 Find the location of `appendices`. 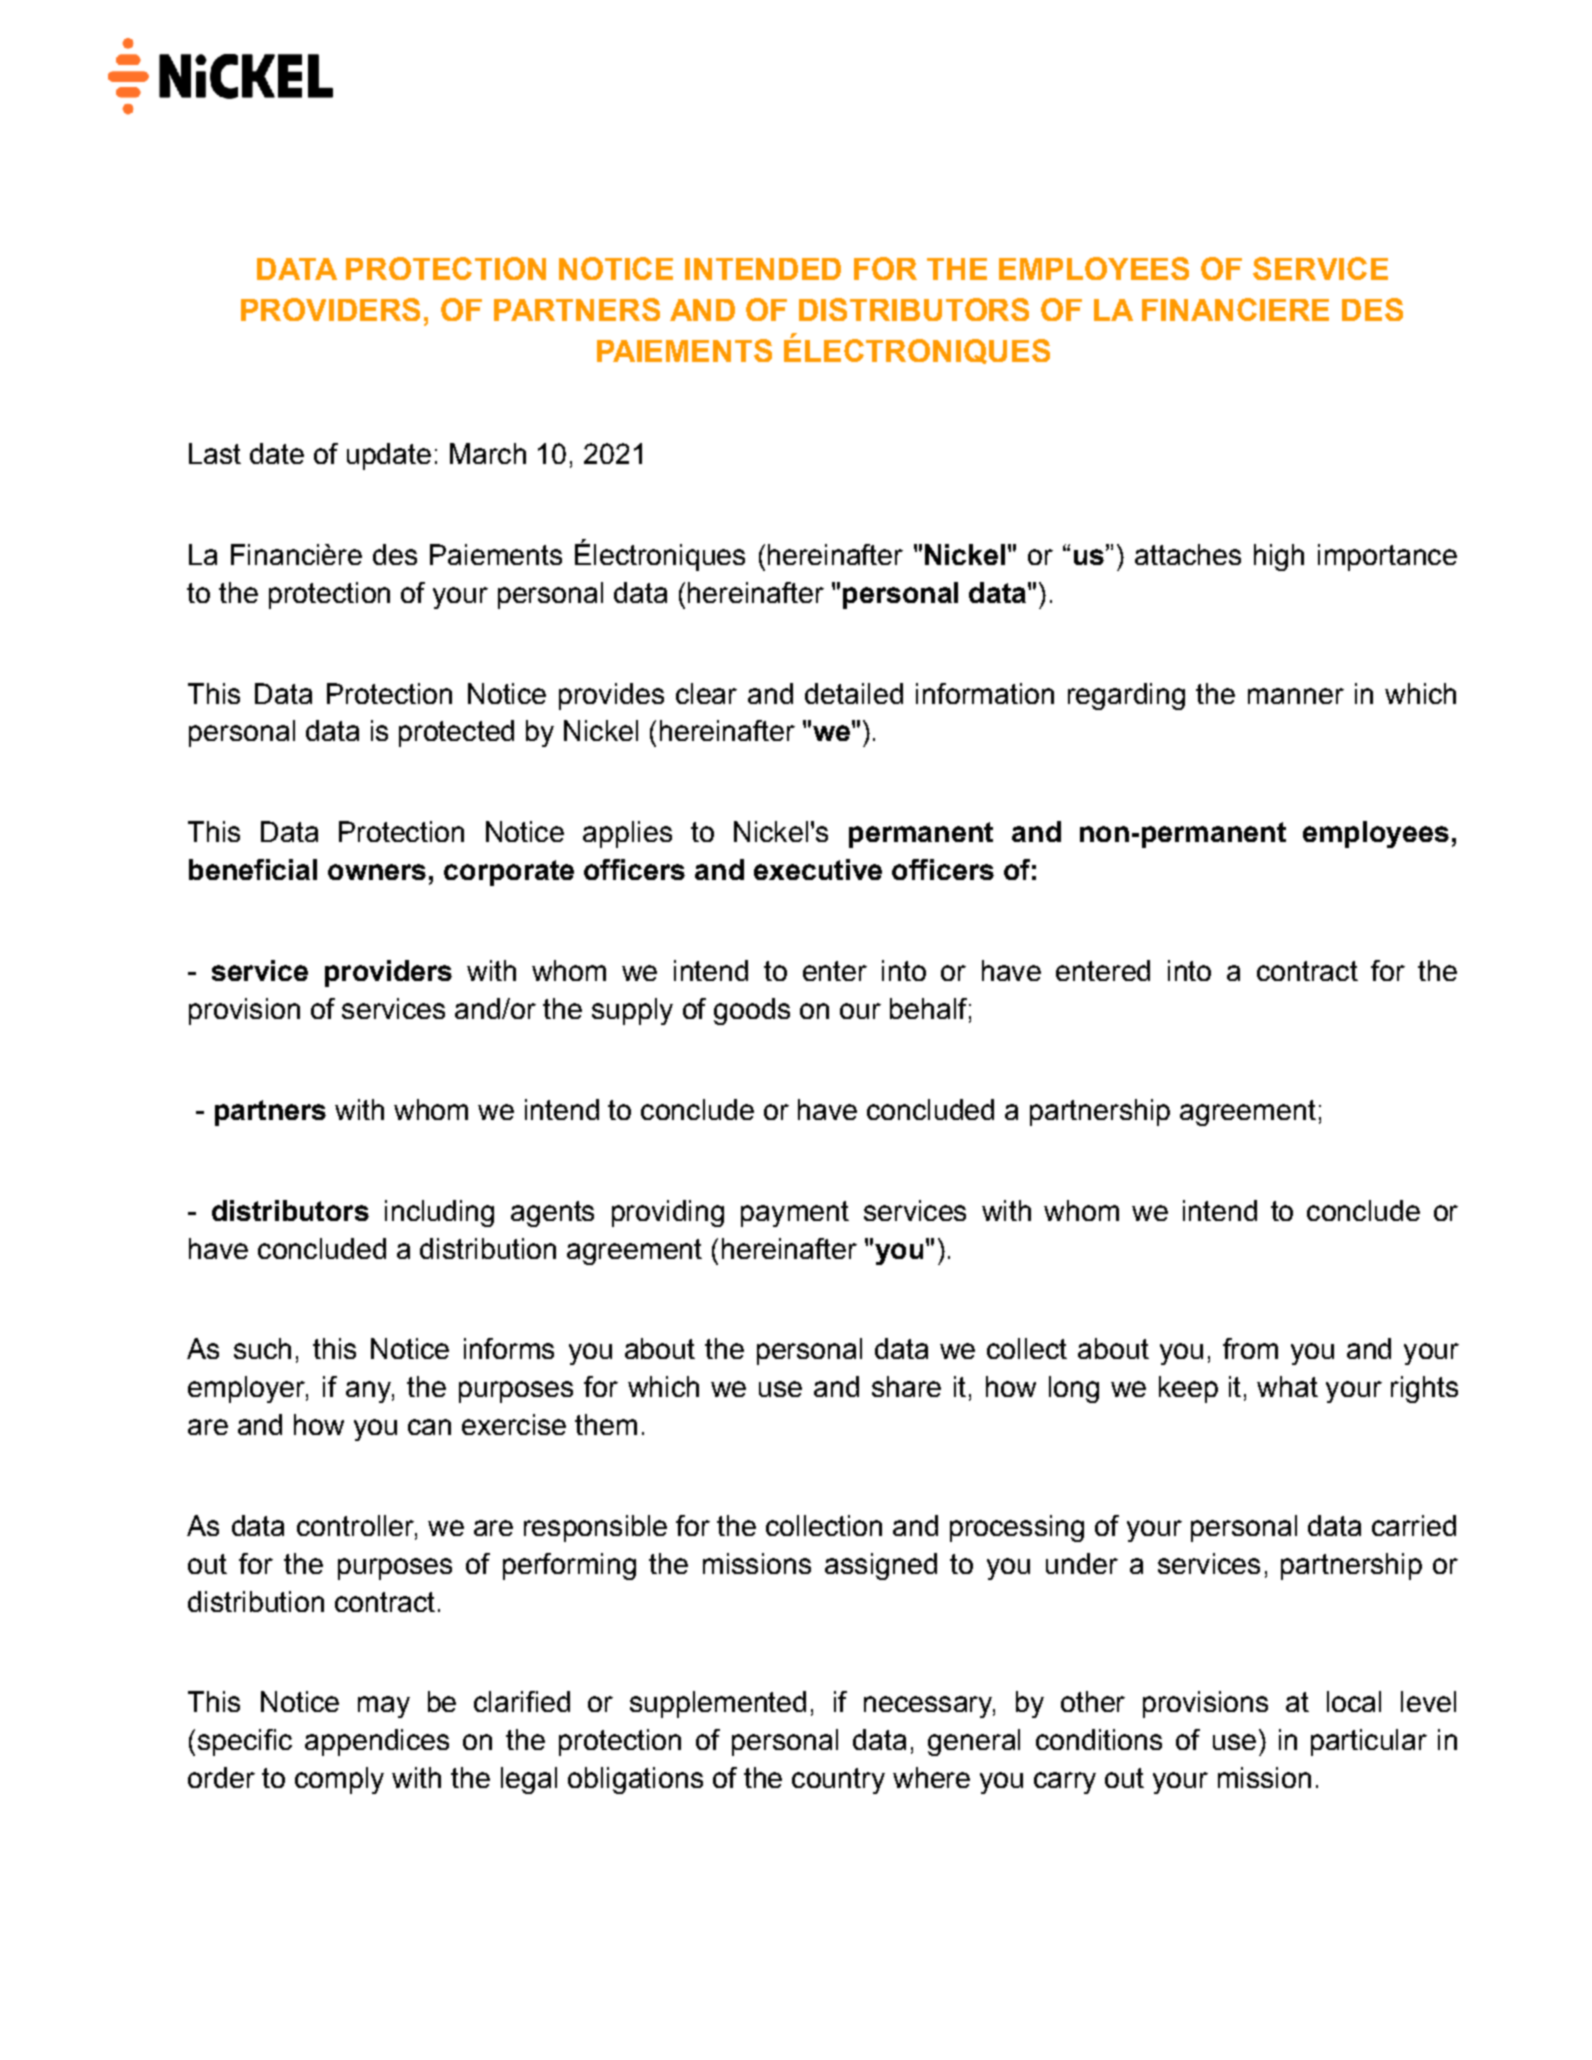

appendices is located at coordinates (377, 1742).
